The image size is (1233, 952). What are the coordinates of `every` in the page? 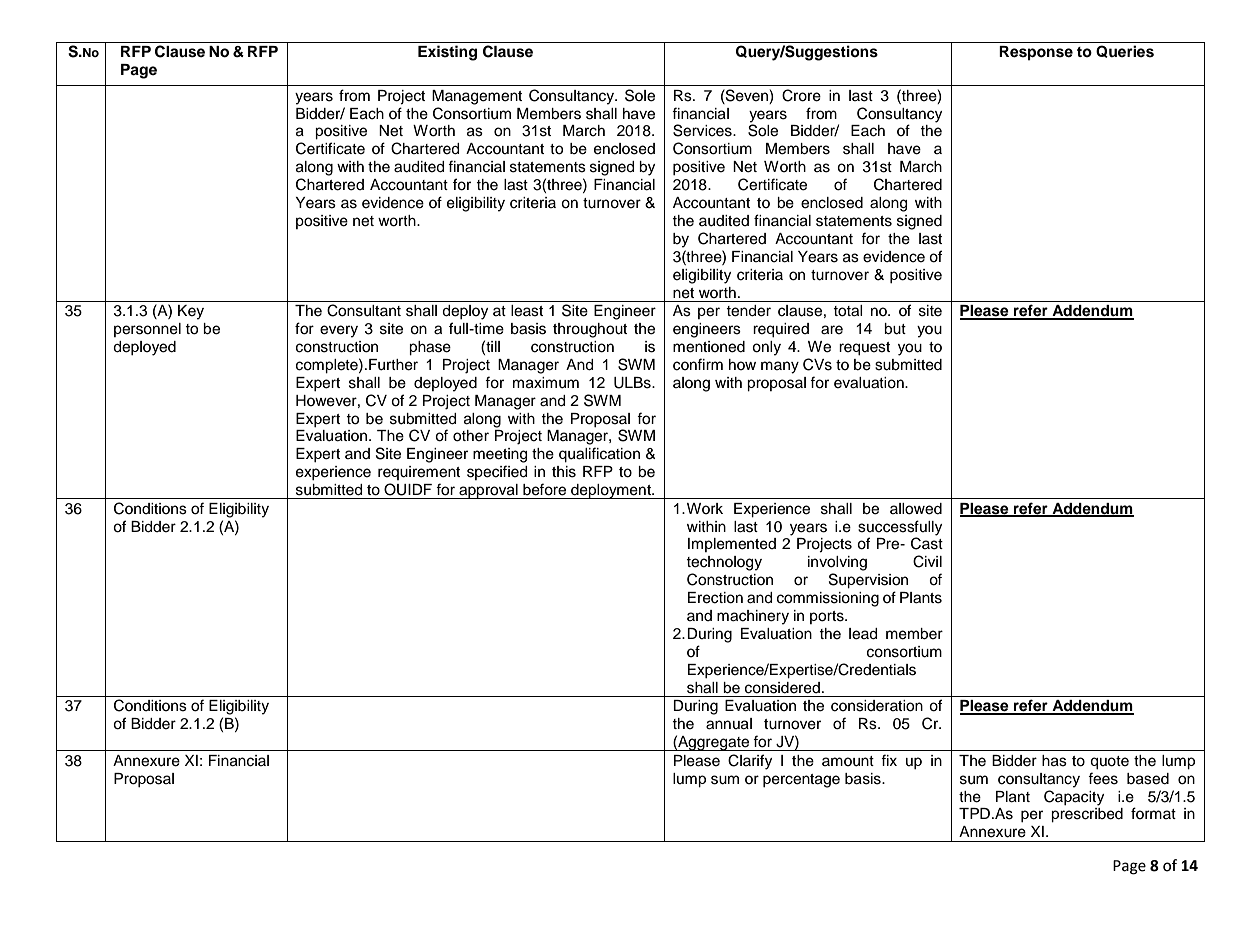 It's located at (339, 331).
